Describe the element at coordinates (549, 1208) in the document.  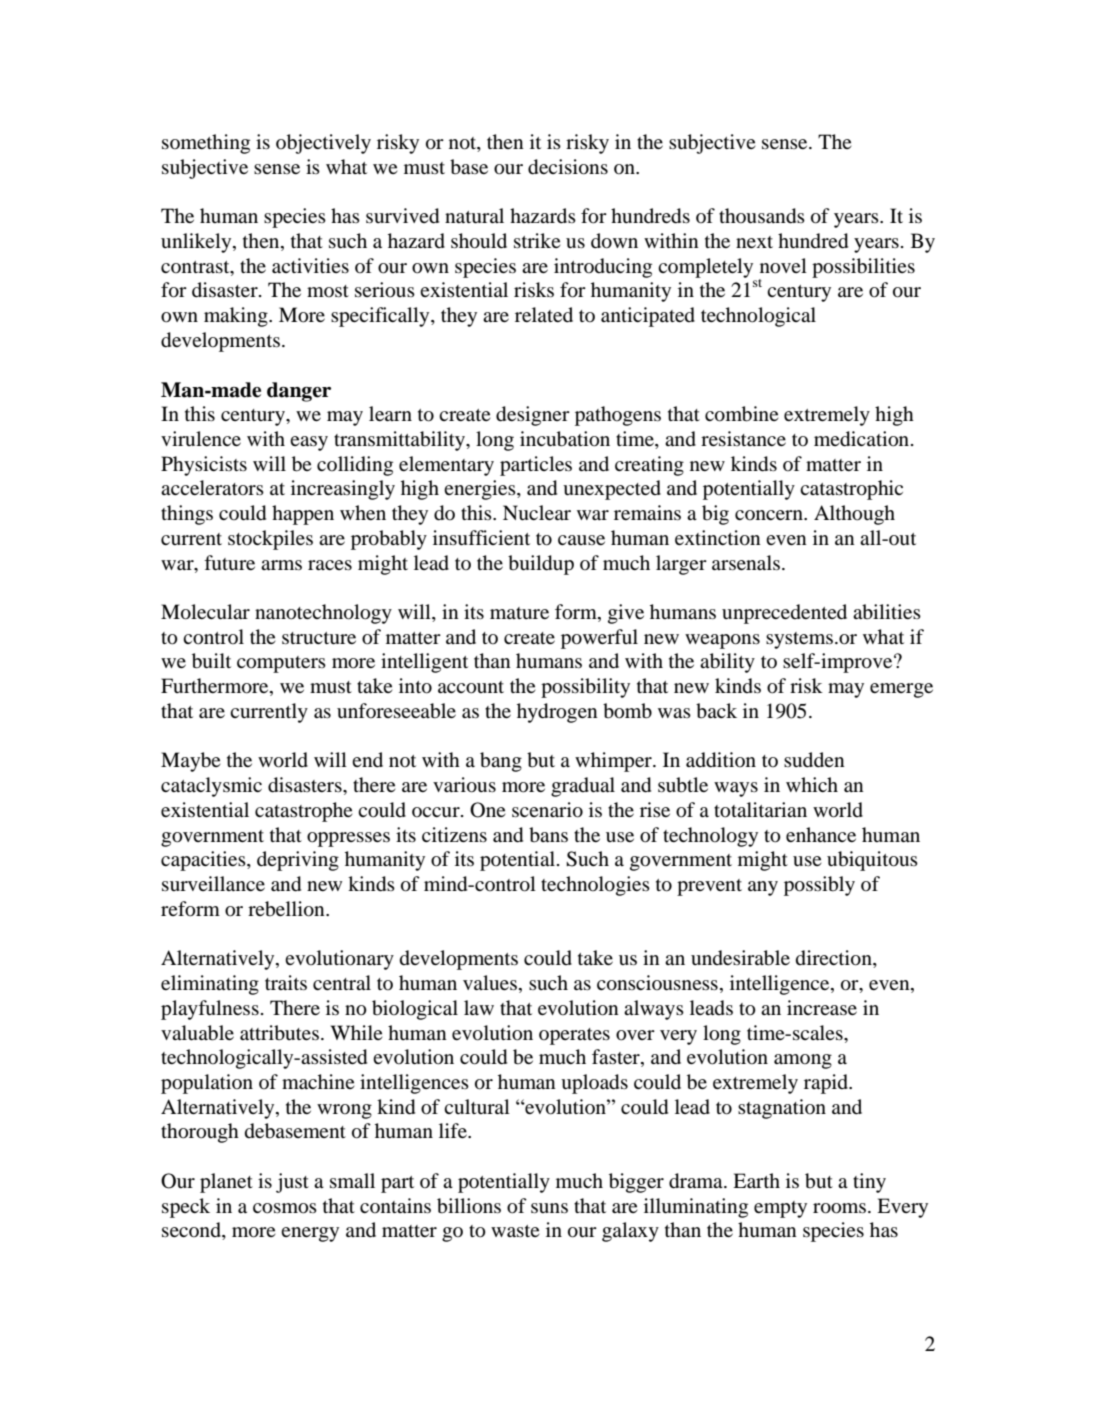
I see `suns` at that location.
